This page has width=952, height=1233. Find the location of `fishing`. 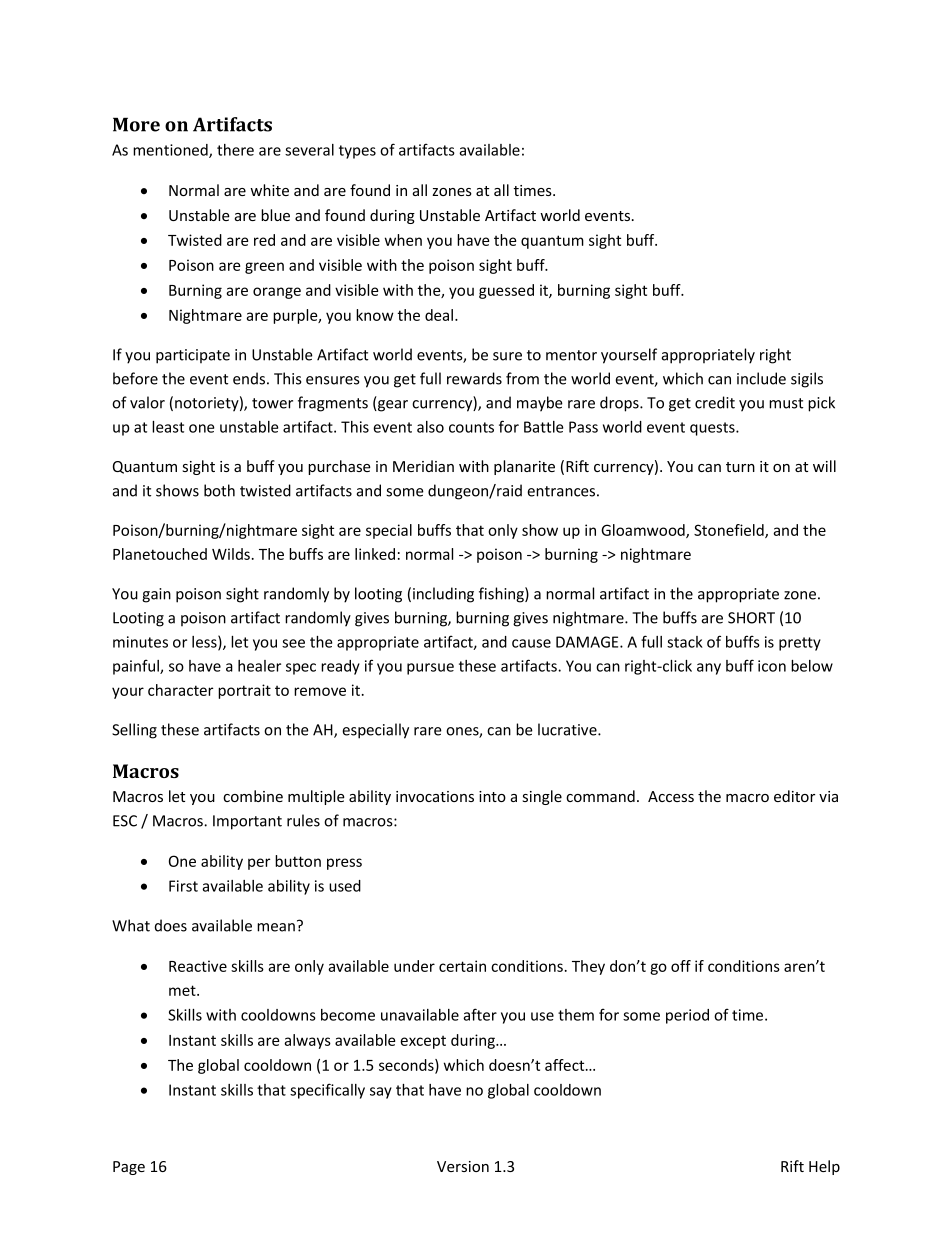

fishing is located at coordinates (502, 595).
